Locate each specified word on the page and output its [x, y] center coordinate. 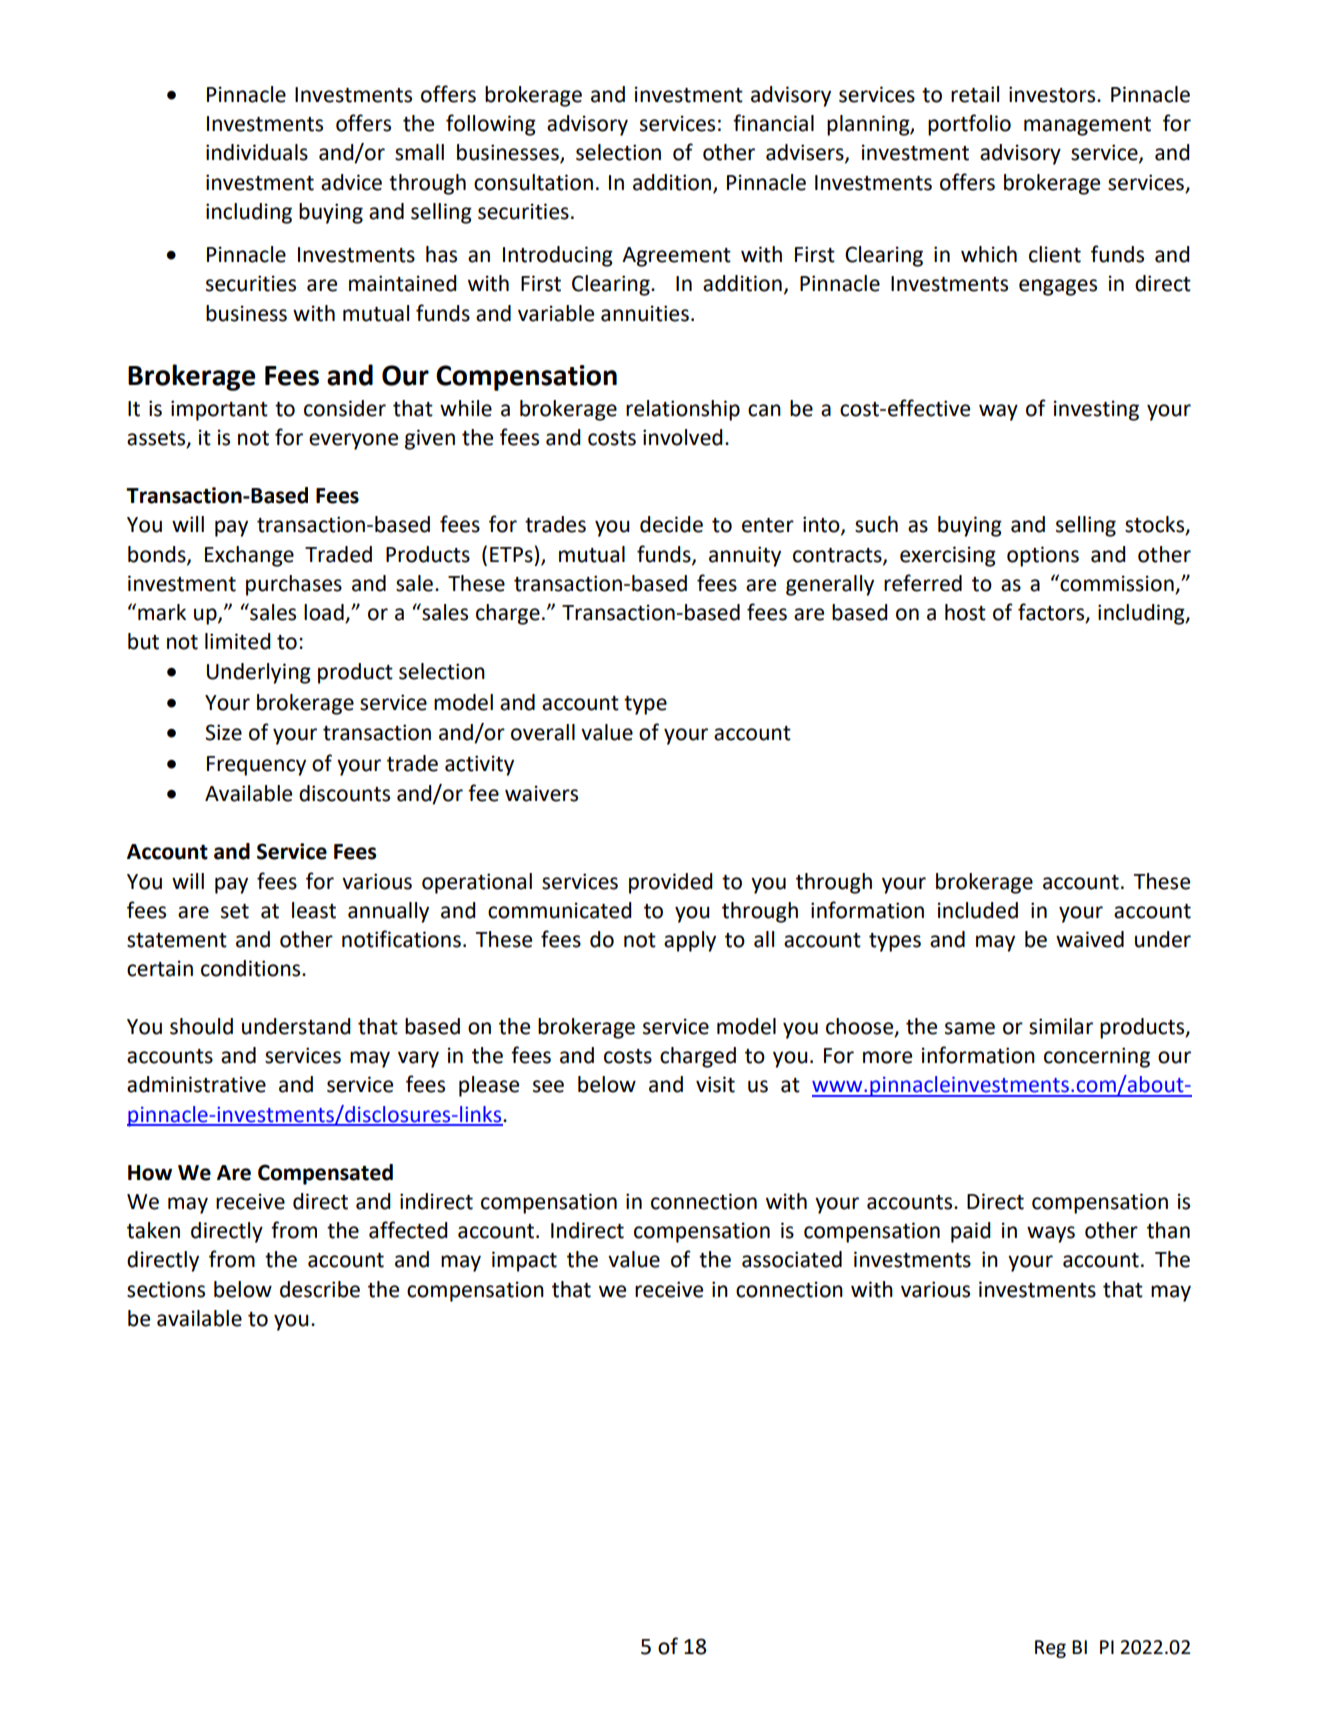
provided [671, 883]
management [1087, 126]
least [314, 910]
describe [320, 1289]
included [978, 910]
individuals [257, 152]
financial [773, 123]
